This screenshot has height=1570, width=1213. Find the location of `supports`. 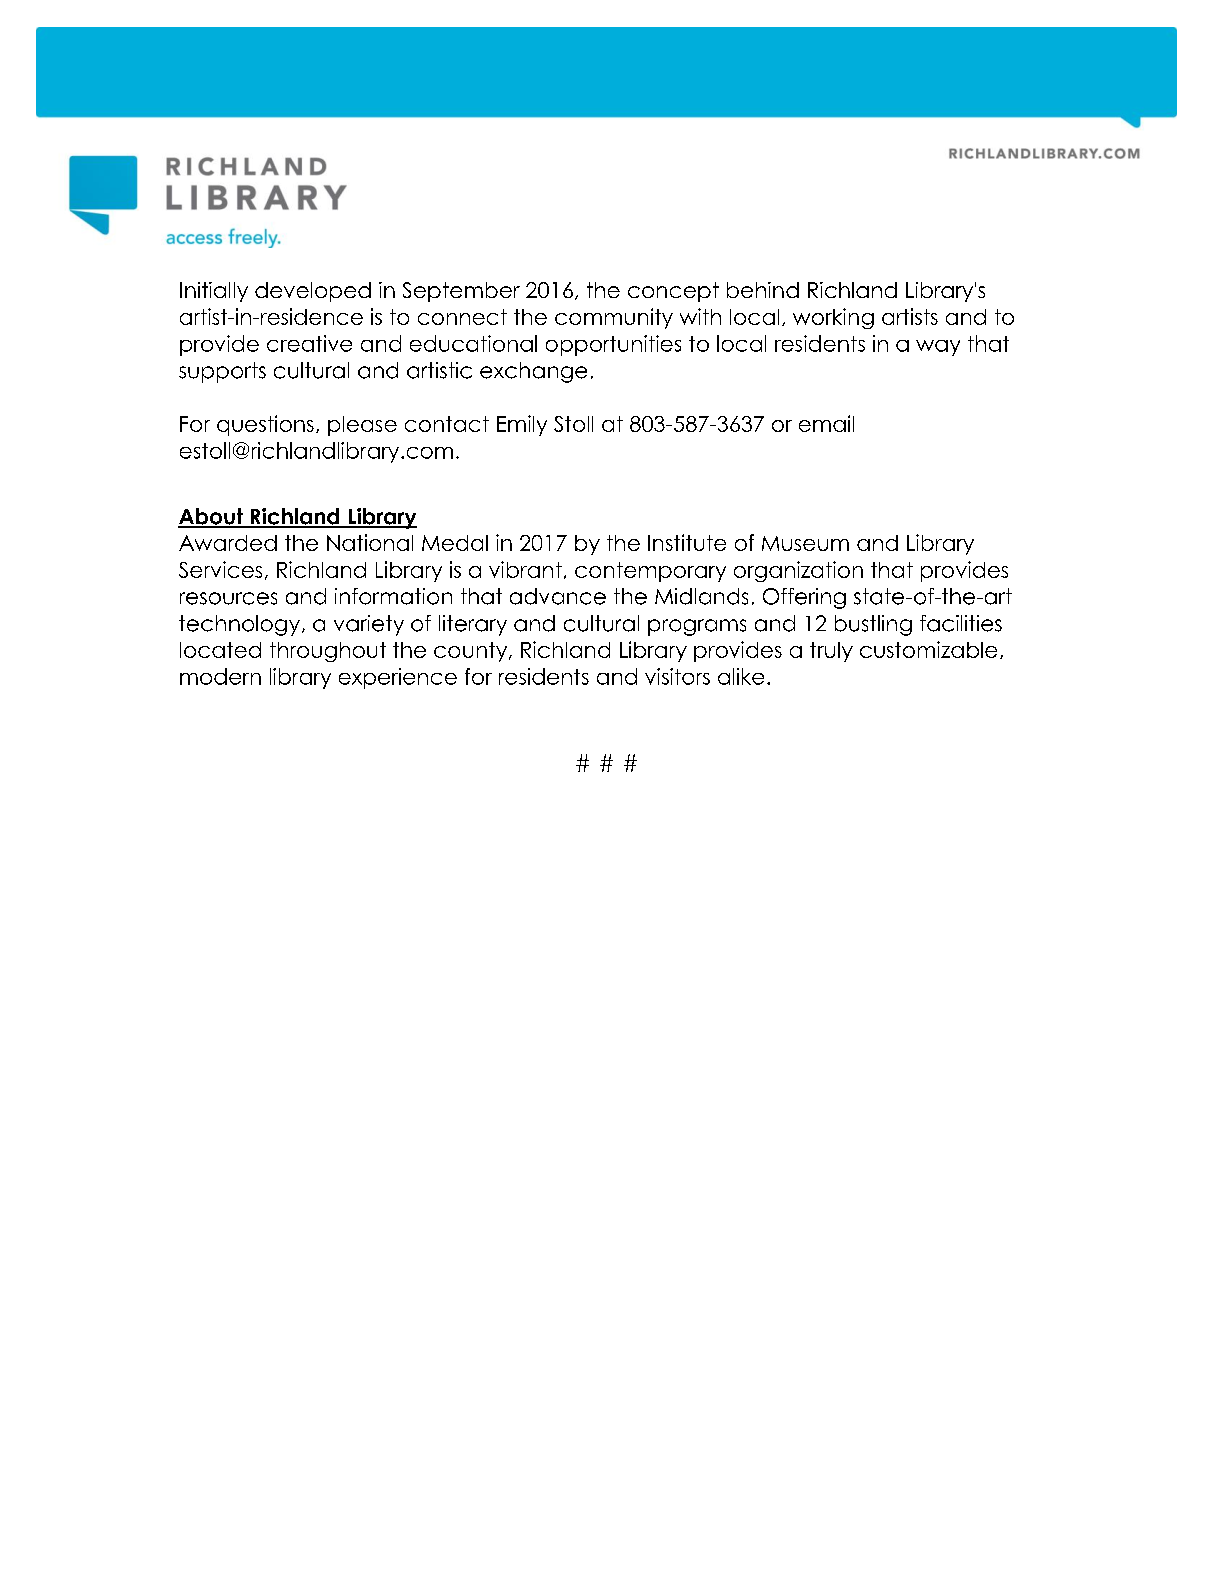

supports is located at coordinates (222, 372).
